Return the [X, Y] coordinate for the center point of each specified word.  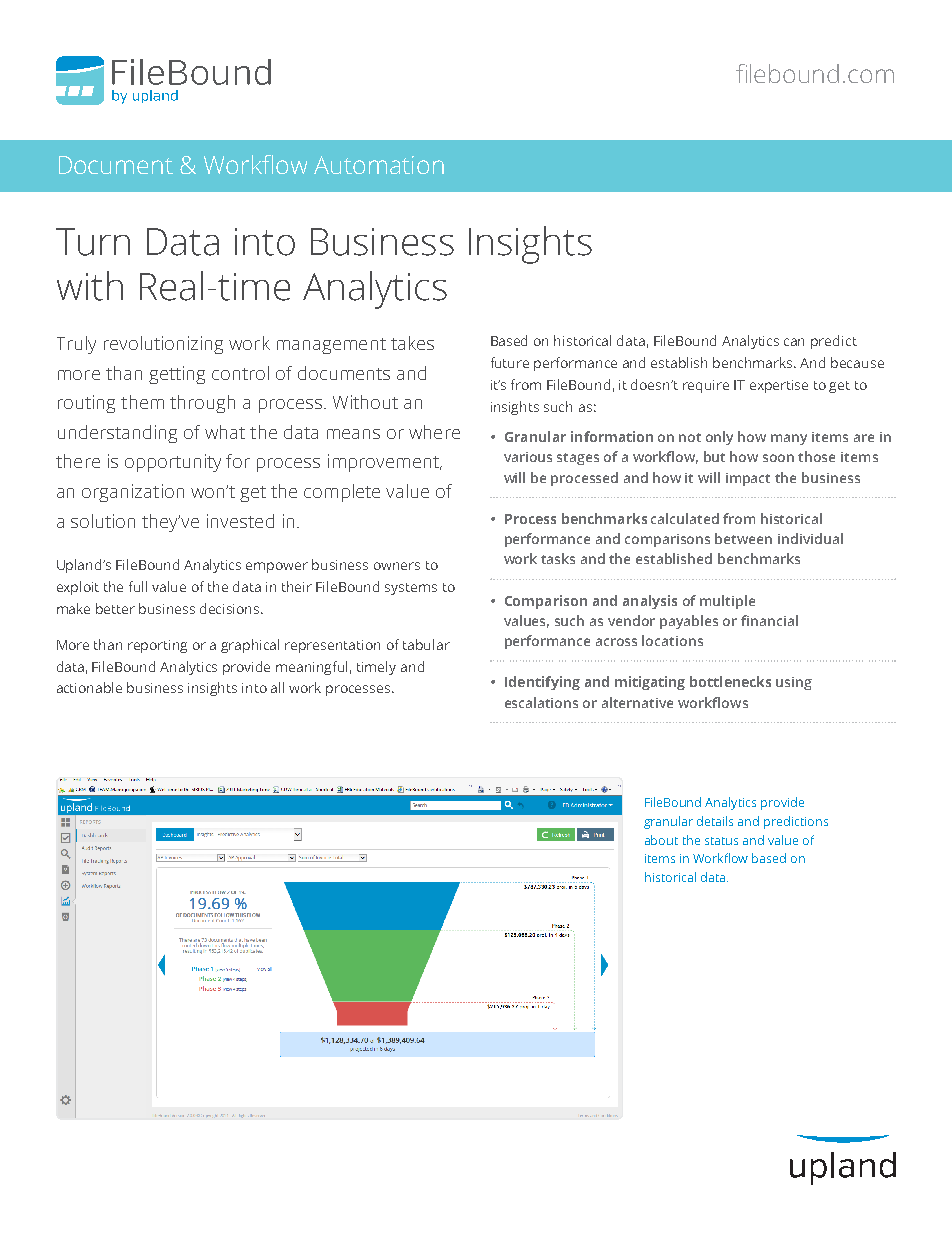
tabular [426, 644]
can [794, 342]
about [661, 840]
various [528, 457]
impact [748, 479]
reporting [157, 646]
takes [412, 343]
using [794, 683]
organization [133, 493]
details [715, 821]
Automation [379, 165]
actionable [89, 687]
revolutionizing [163, 345]
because [857, 362]
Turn [93, 242]
